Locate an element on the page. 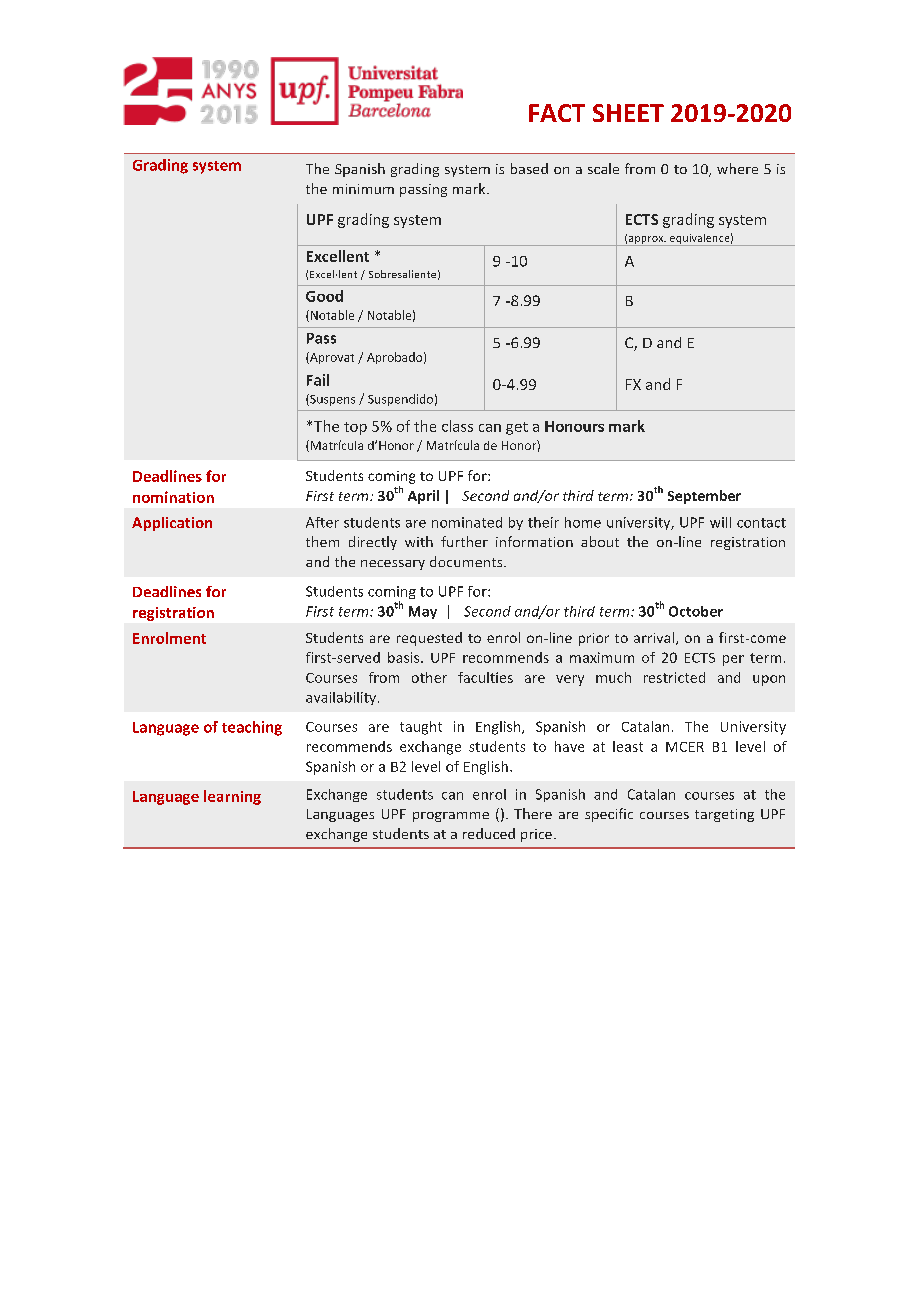 This document has width=924, height=1308. nomination is located at coordinates (173, 497).
